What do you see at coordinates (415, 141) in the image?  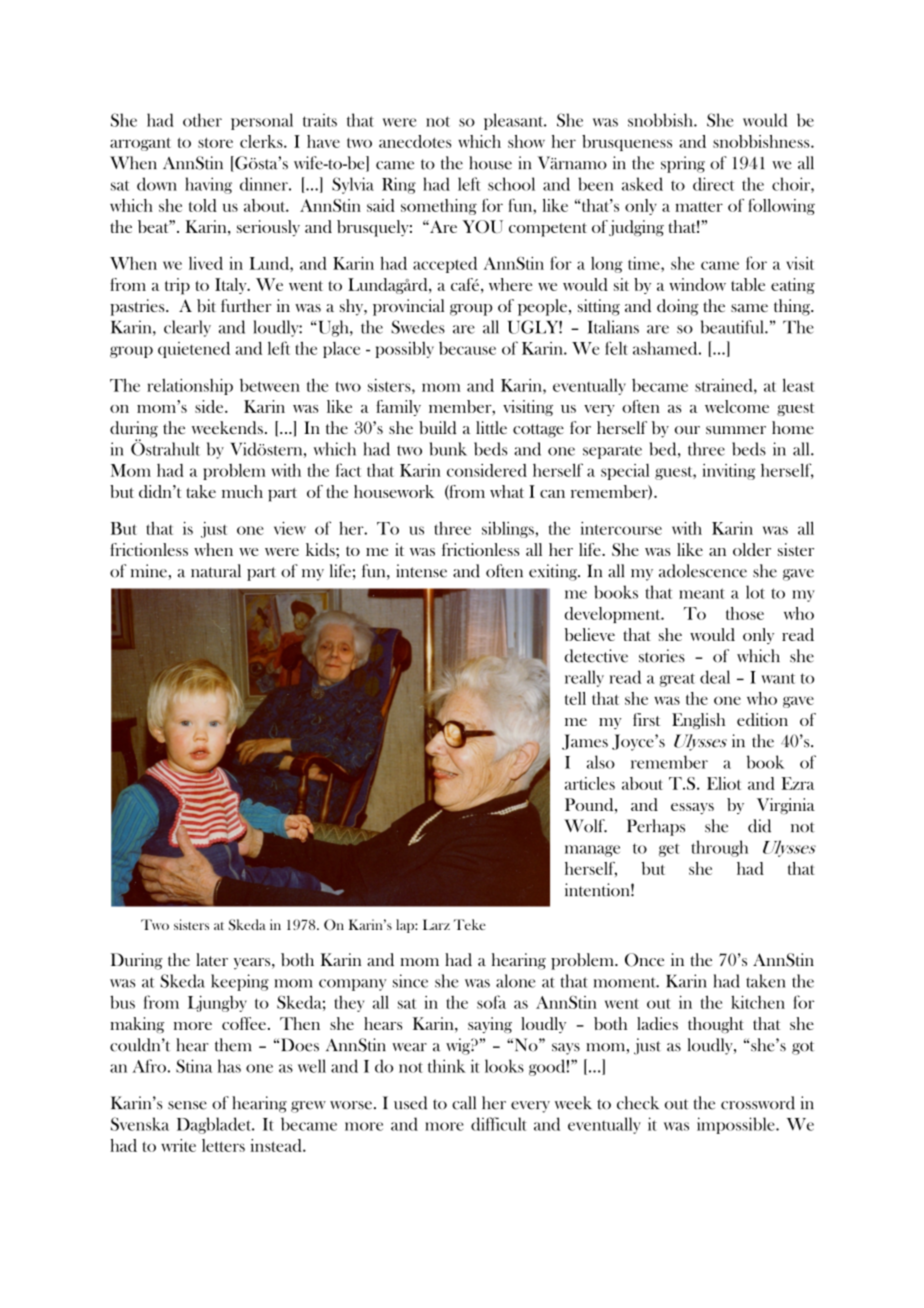 I see `anecdotes` at bounding box center [415, 141].
